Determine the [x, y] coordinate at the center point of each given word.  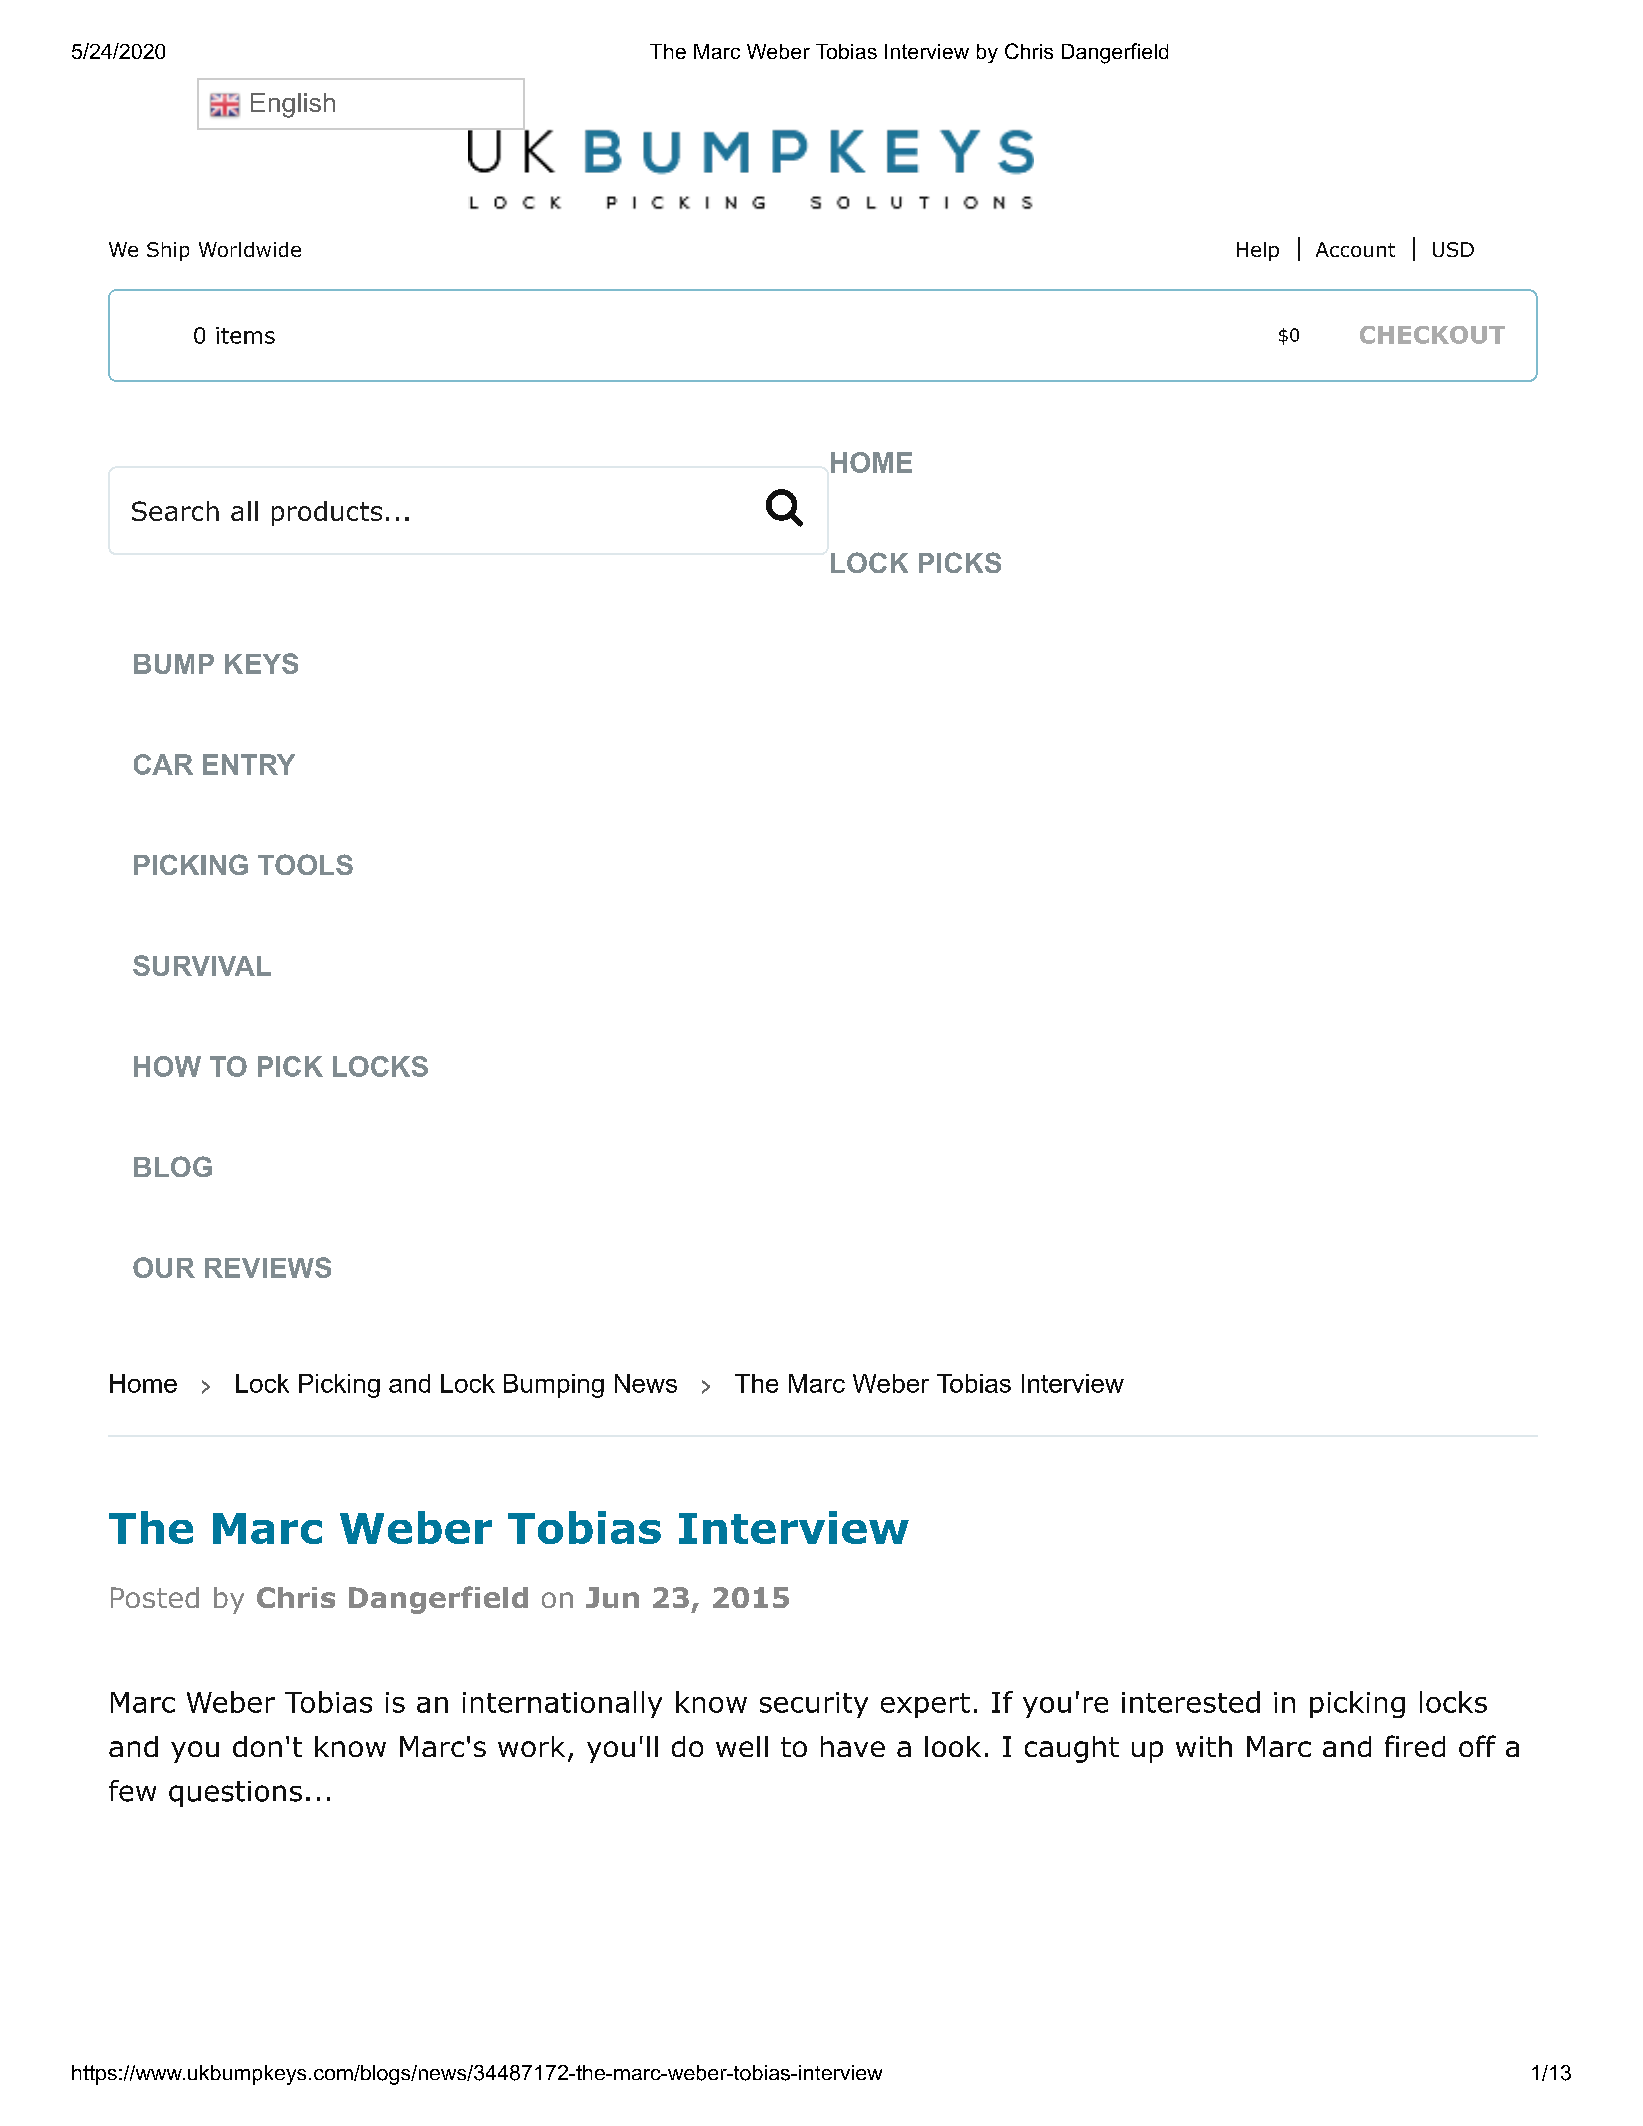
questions [235, 1794]
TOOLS [305, 864]
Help [1258, 251]
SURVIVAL [202, 965]
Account [1355, 249]
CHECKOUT [1432, 335]
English [293, 105]
